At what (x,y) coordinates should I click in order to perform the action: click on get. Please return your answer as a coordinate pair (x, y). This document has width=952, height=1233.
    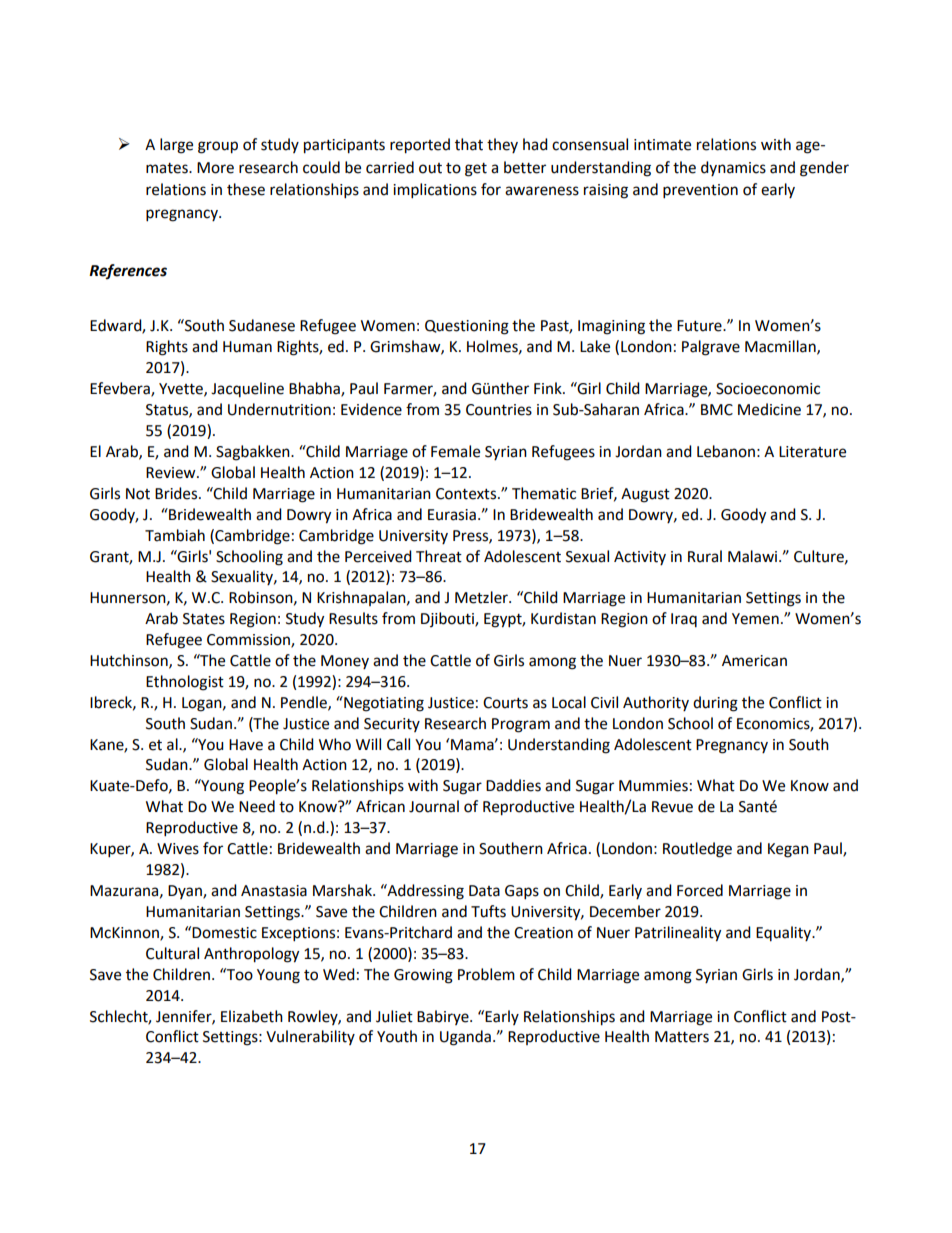
    Looking at the image, I should click on (476, 170).
